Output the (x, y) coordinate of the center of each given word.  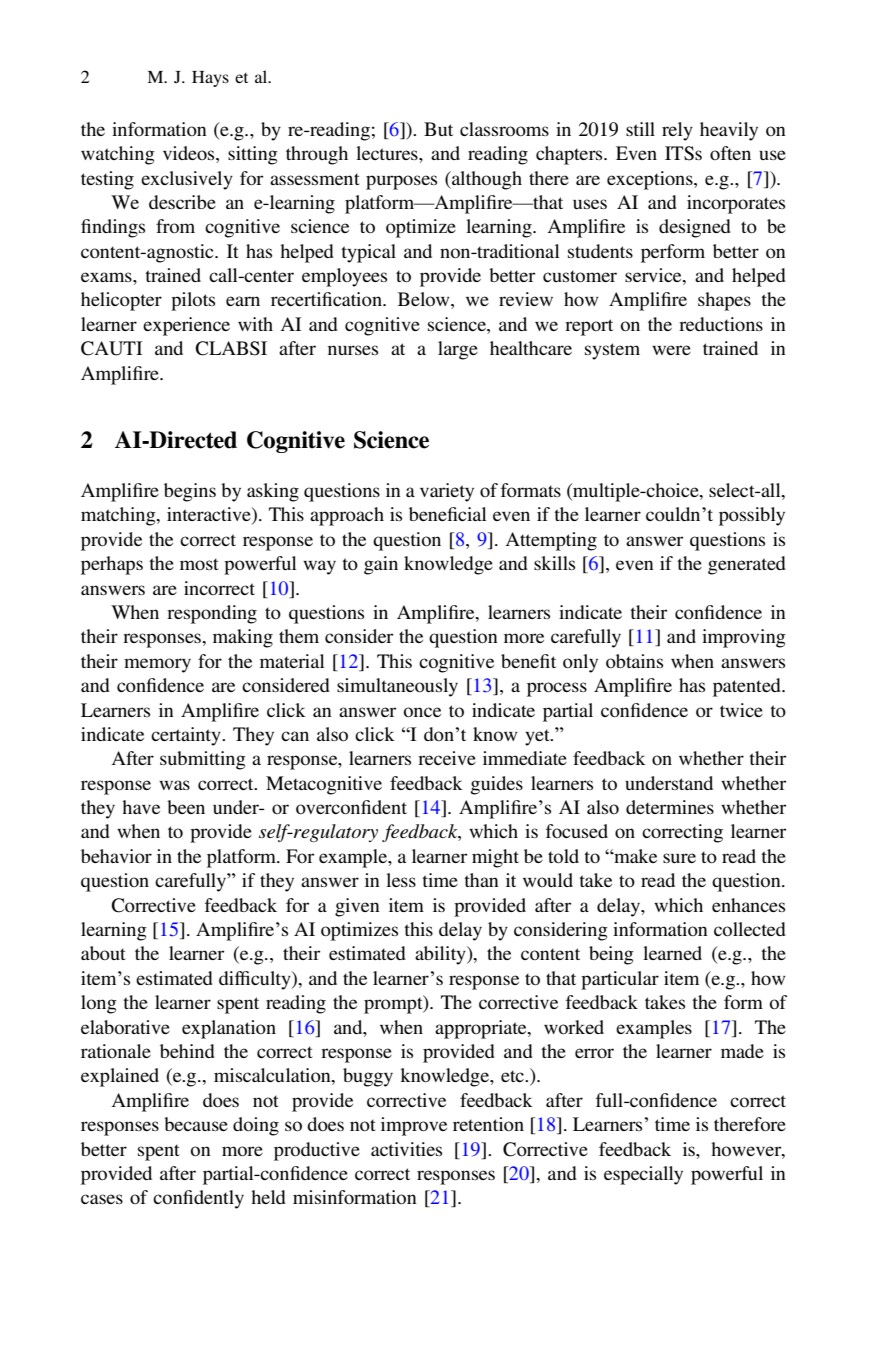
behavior (116, 856)
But (438, 129)
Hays (210, 79)
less (401, 880)
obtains (634, 661)
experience (186, 326)
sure (679, 858)
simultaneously (397, 687)
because (196, 1124)
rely (677, 131)
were (671, 350)
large (458, 350)
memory (157, 665)
